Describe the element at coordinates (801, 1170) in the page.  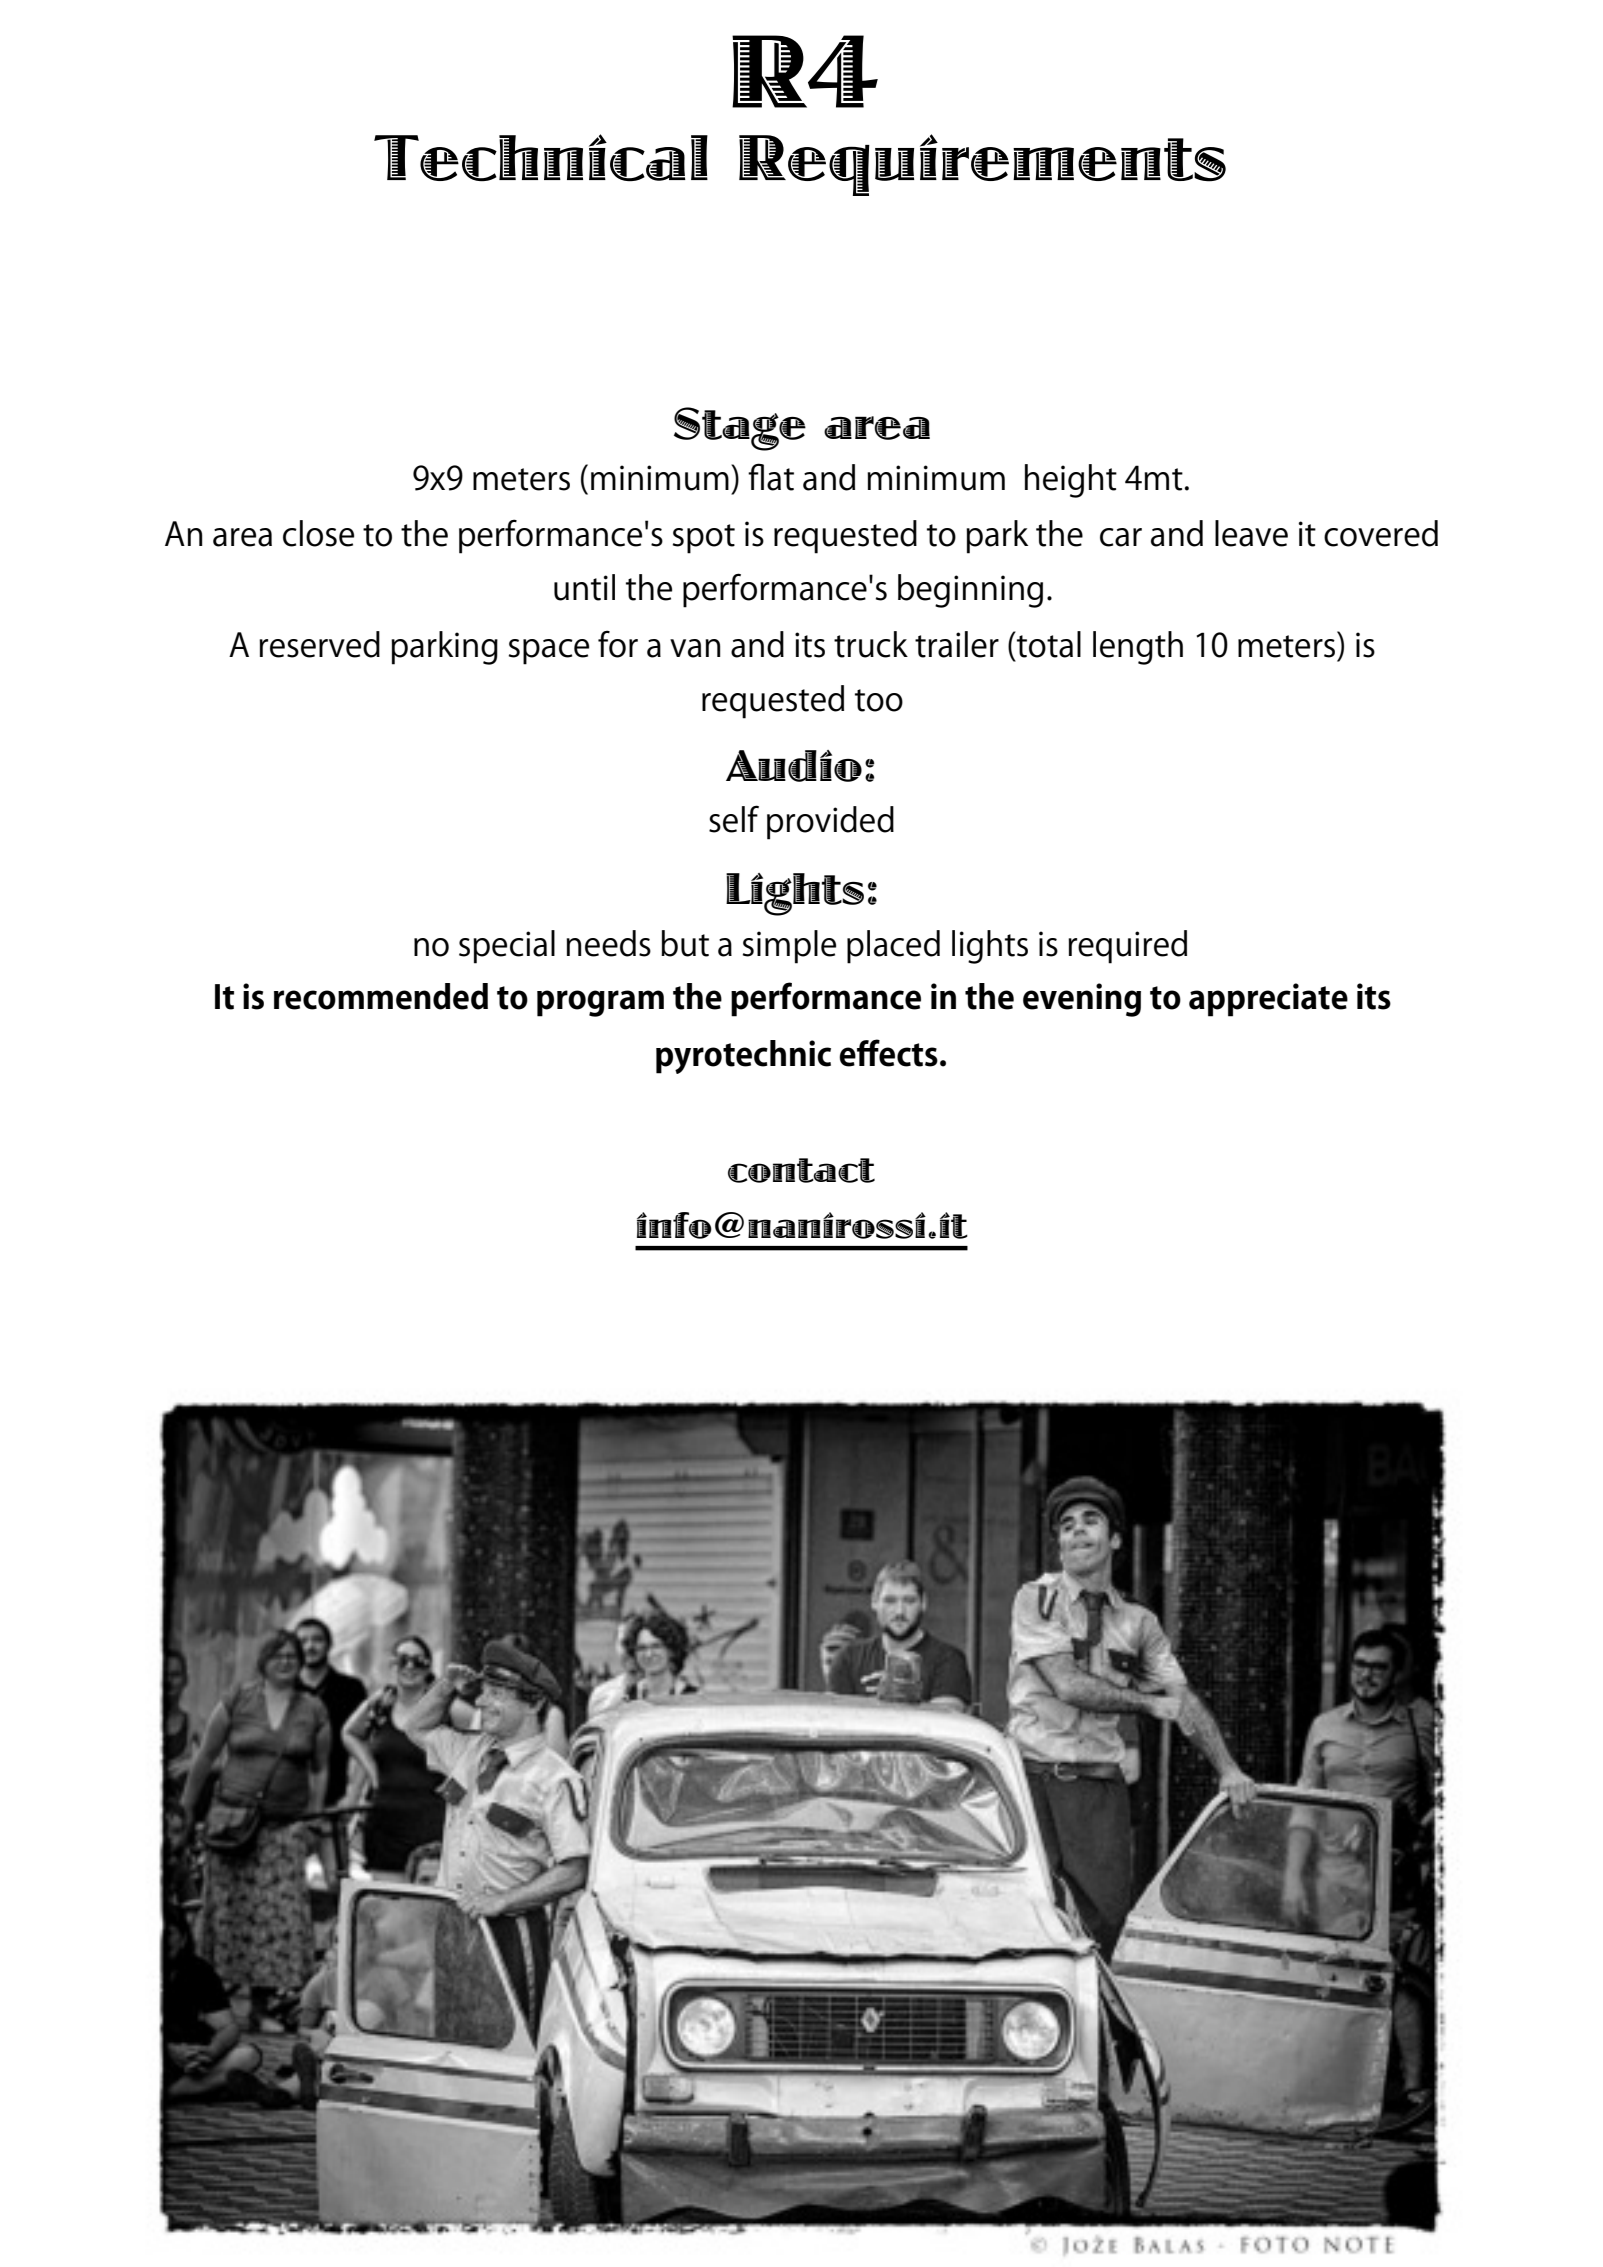
I see `contact` at that location.
